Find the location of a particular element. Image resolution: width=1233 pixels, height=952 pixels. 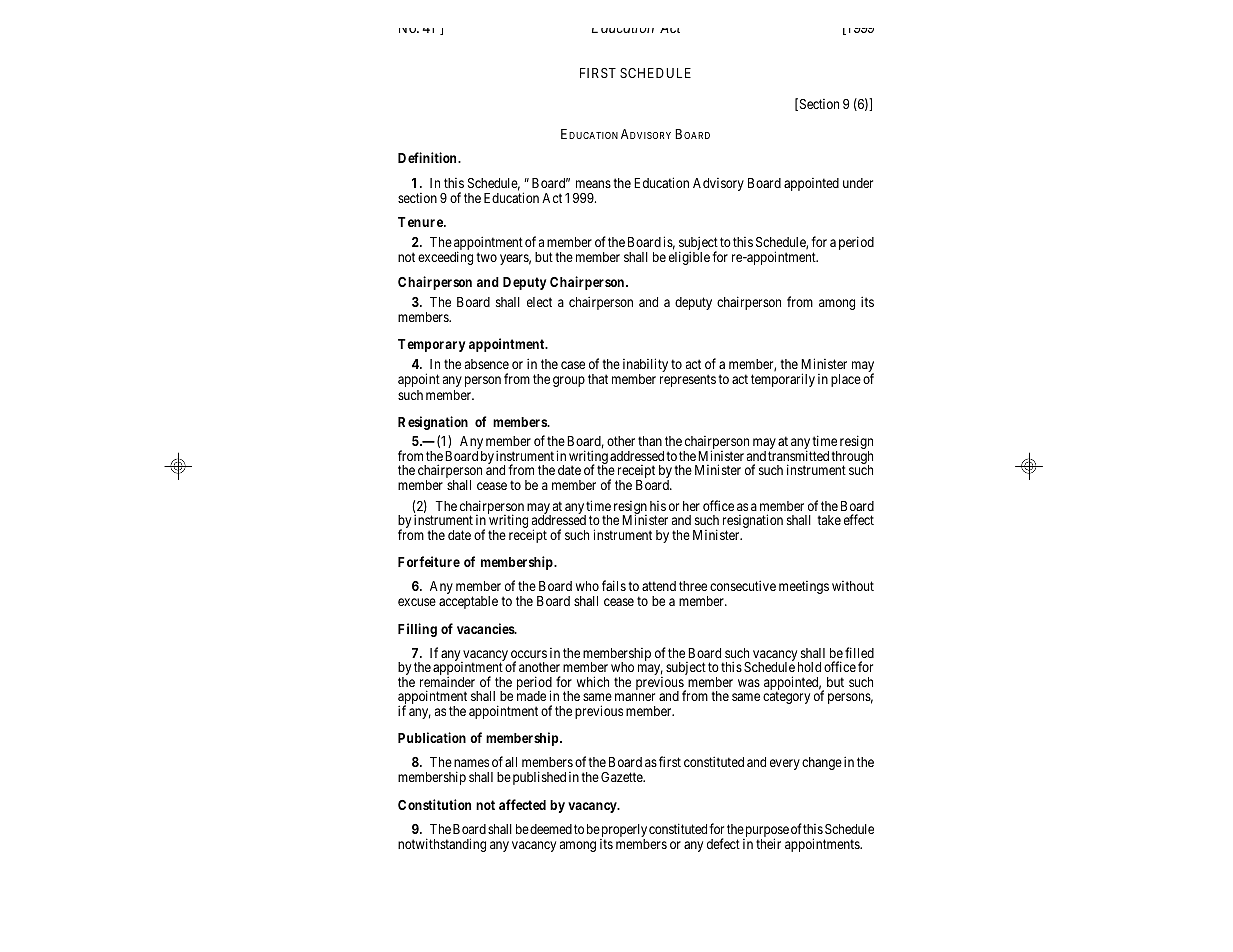

Tenure is located at coordinates (421, 222).
